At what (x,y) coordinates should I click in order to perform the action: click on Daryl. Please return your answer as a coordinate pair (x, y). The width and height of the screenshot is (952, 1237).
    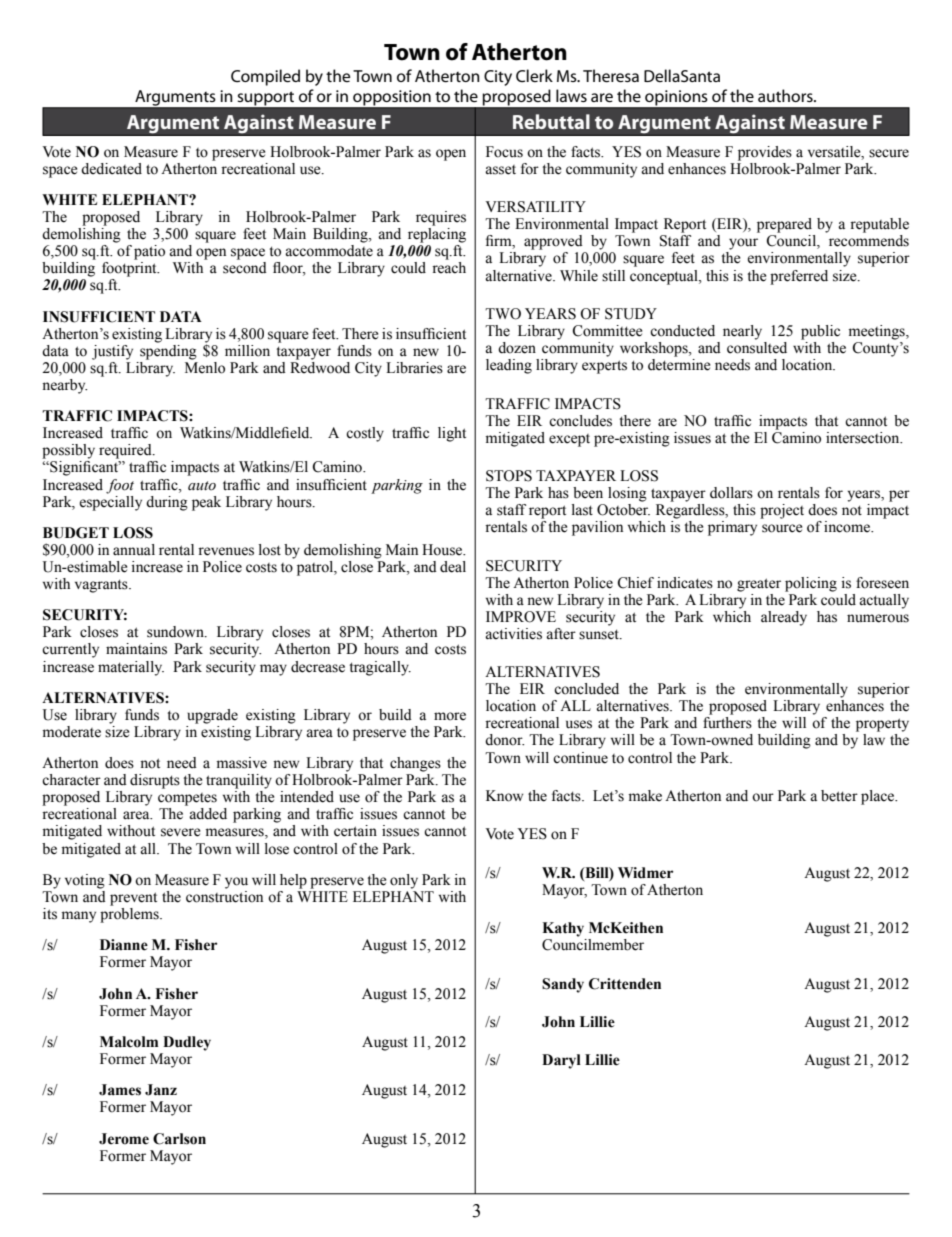
    Looking at the image, I should click on (561, 1061).
